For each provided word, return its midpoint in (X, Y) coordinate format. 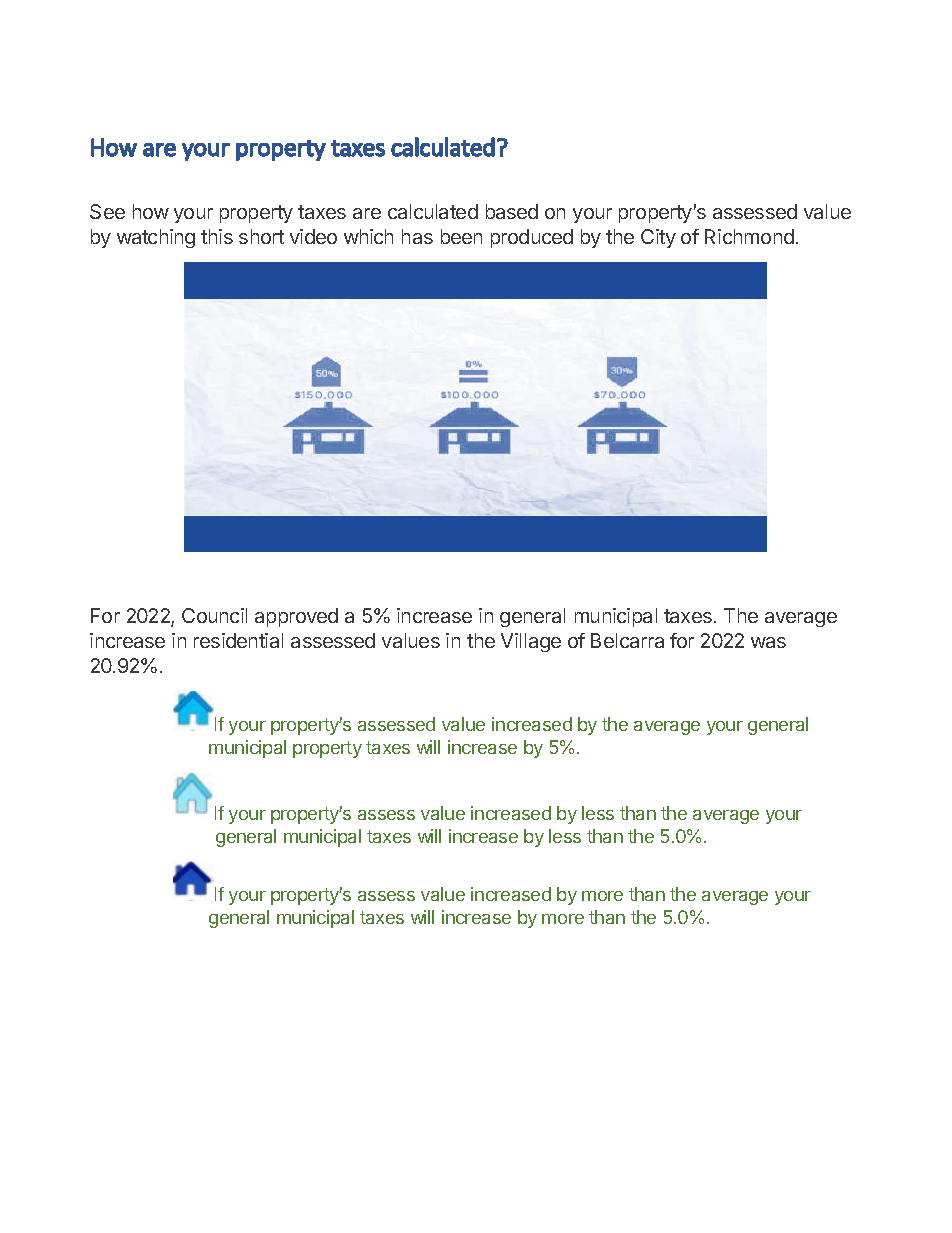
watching (156, 238)
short (261, 236)
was (768, 642)
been (461, 236)
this (217, 236)
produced (532, 238)
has (417, 236)
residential (238, 640)
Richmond (749, 236)
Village (531, 642)
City (658, 238)
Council (214, 615)
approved (296, 617)
